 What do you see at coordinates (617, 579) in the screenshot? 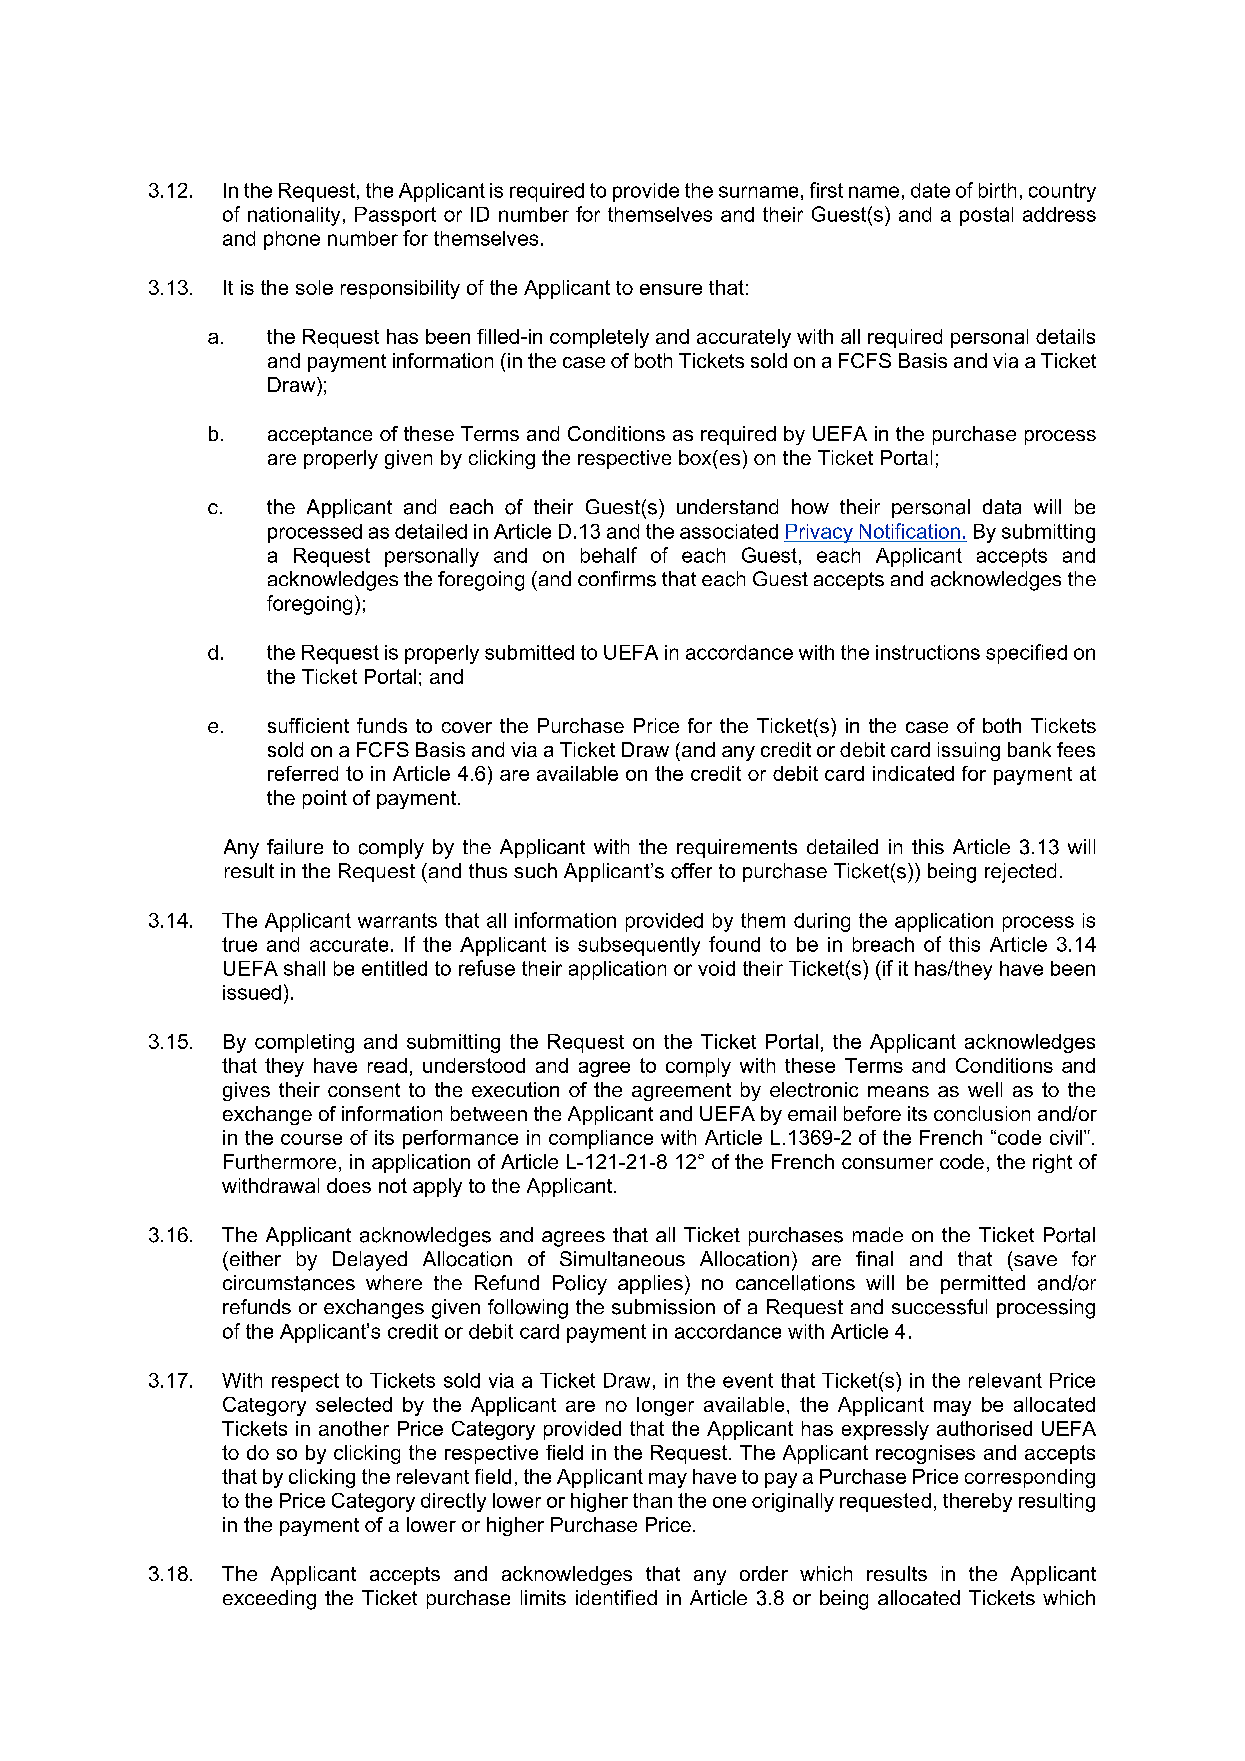
I see `confirms` at bounding box center [617, 579].
